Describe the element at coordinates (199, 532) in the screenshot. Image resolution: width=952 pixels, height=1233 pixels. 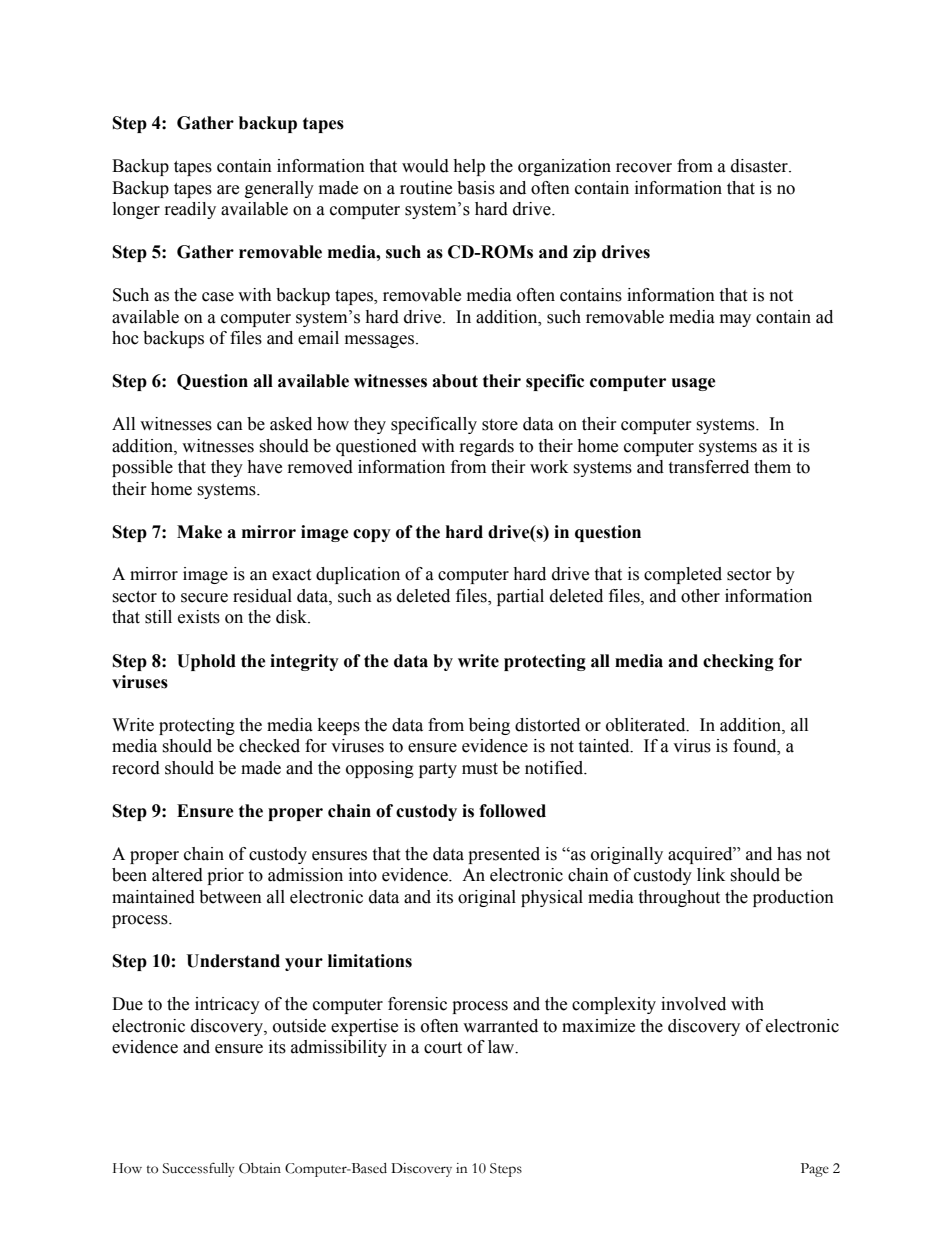
I see `Make` at that location.
